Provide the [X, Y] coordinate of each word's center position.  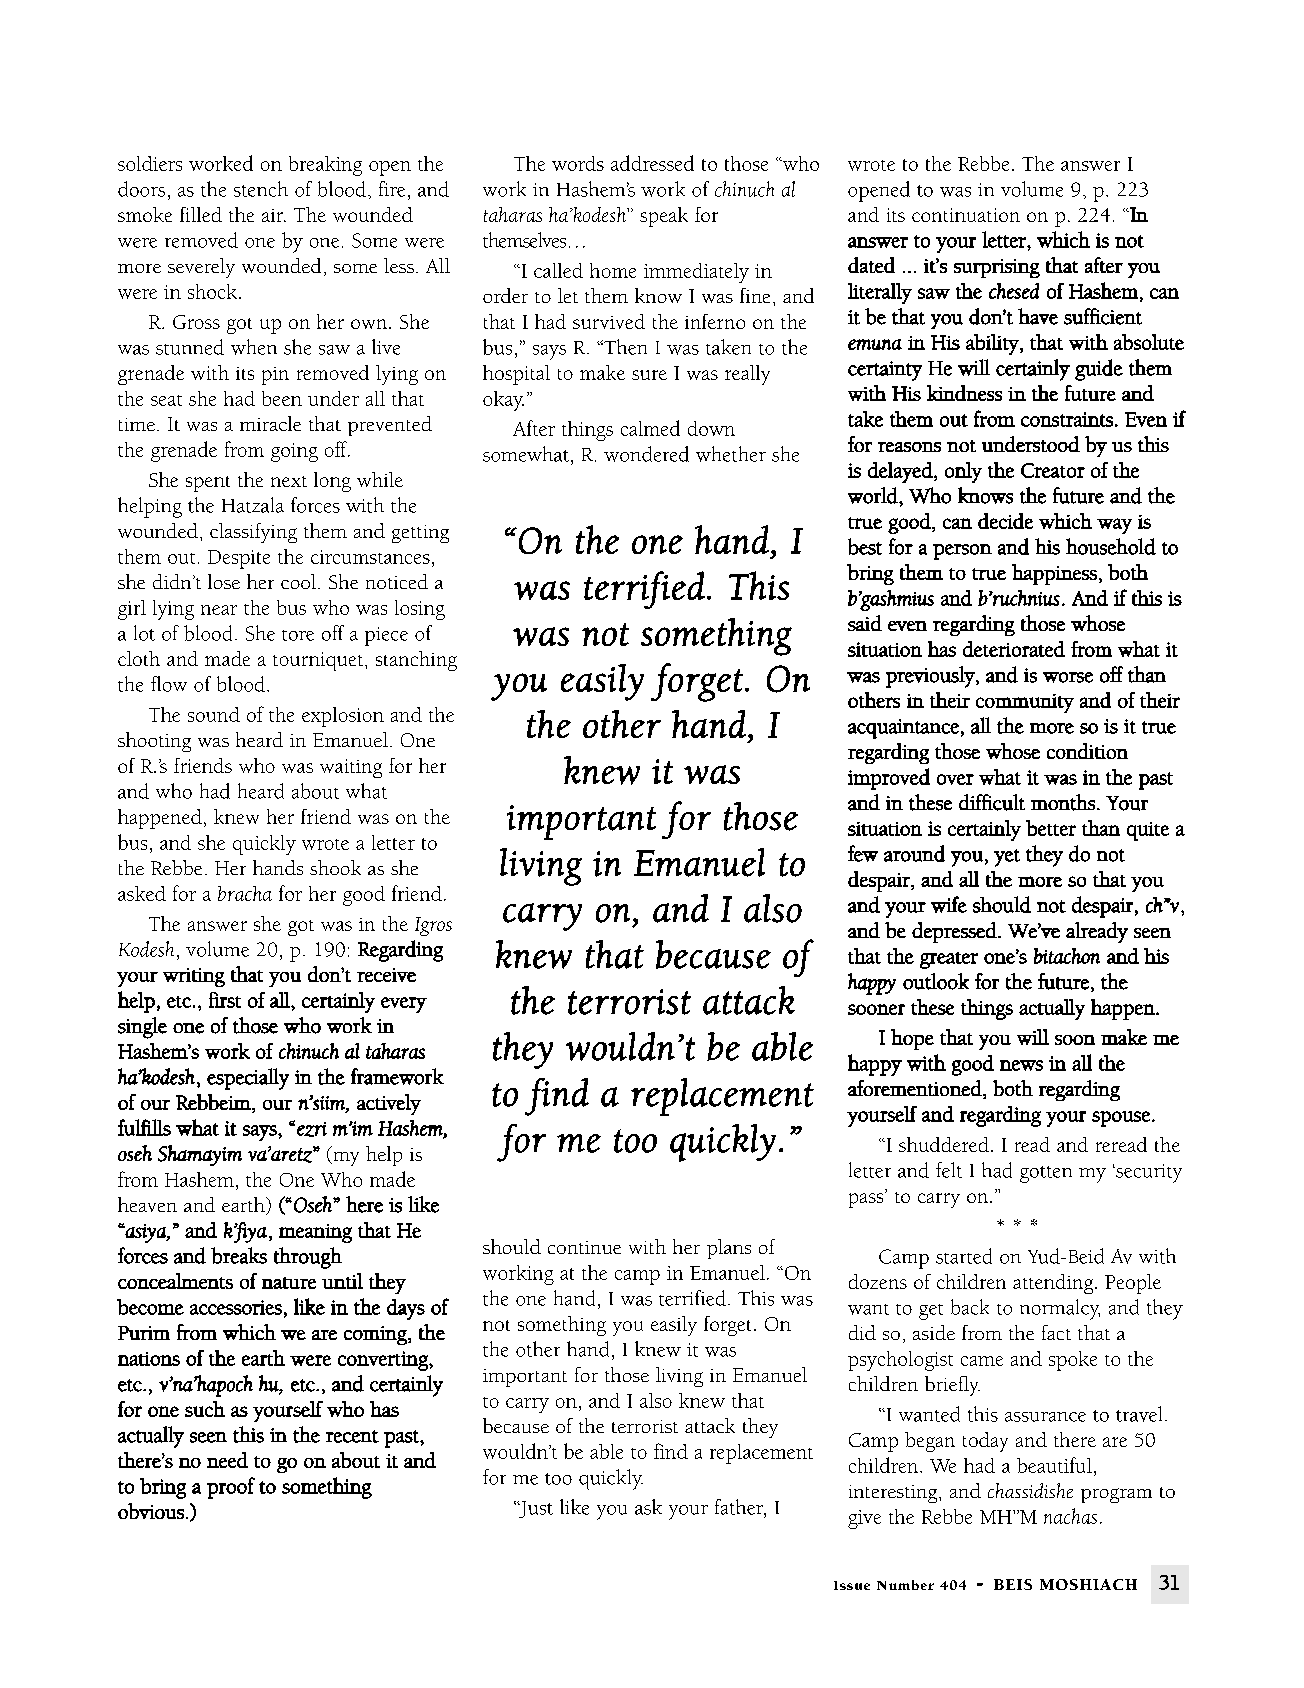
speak [664, 217]
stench [261, 189]
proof [231, 1488]
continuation [966, 215]
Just [535, 1509]
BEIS [1013, 1584]
